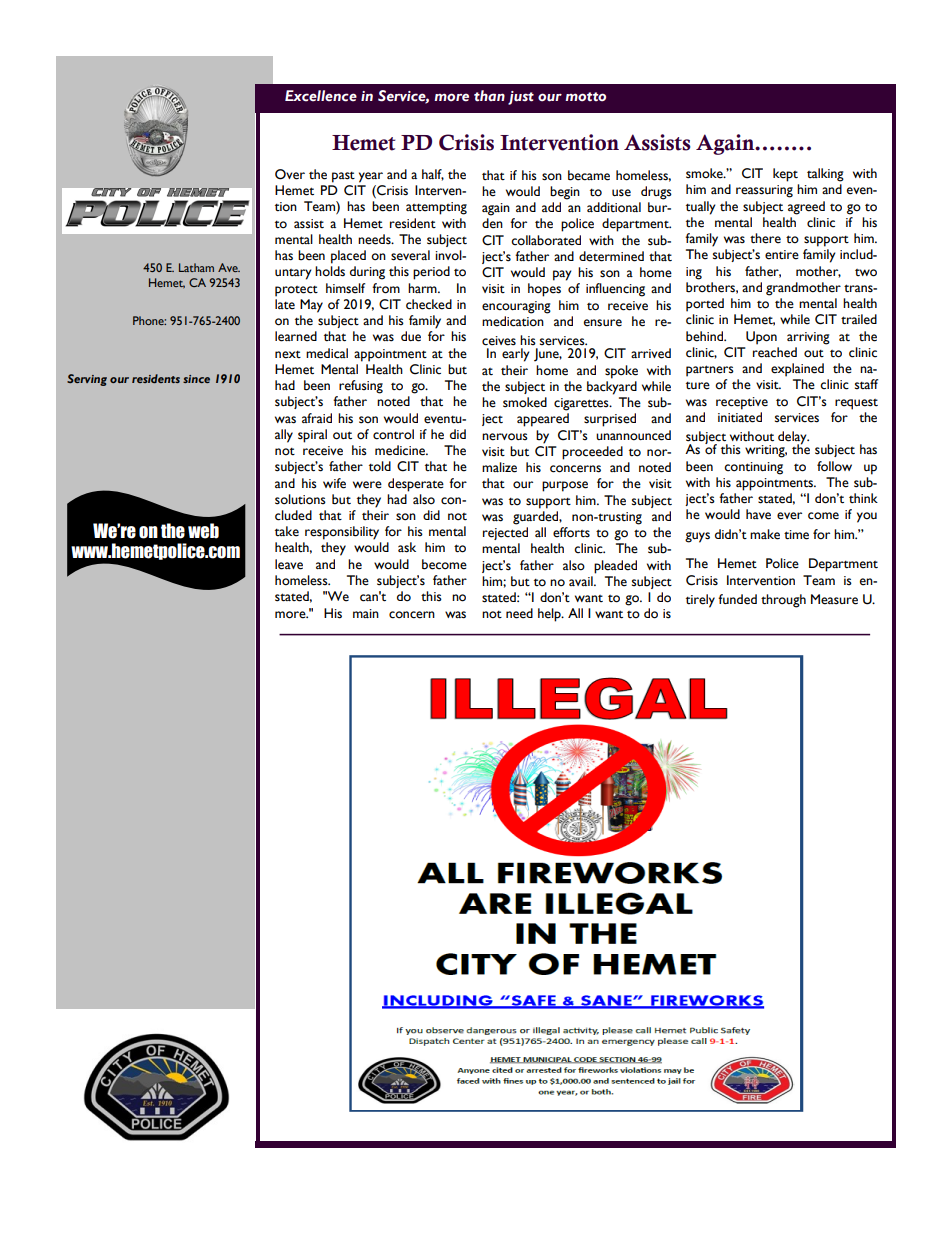 The width and height of the screenshot is (952, 1233). I want to click on nervous, so click(505, 437).
